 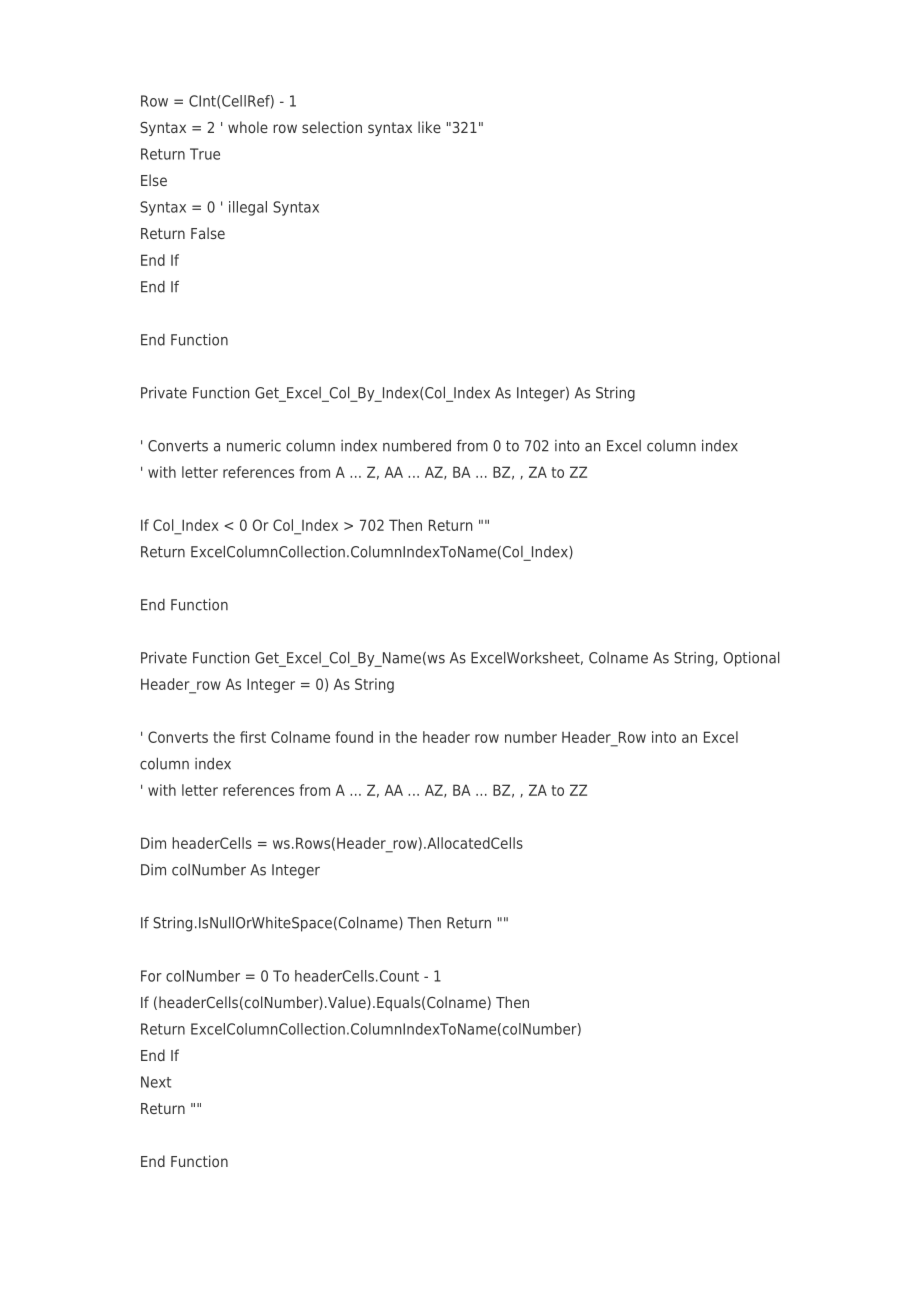 What do you see at coordinates (151, 976) in the document?
I see `For` at bounding box center [151, 976].
